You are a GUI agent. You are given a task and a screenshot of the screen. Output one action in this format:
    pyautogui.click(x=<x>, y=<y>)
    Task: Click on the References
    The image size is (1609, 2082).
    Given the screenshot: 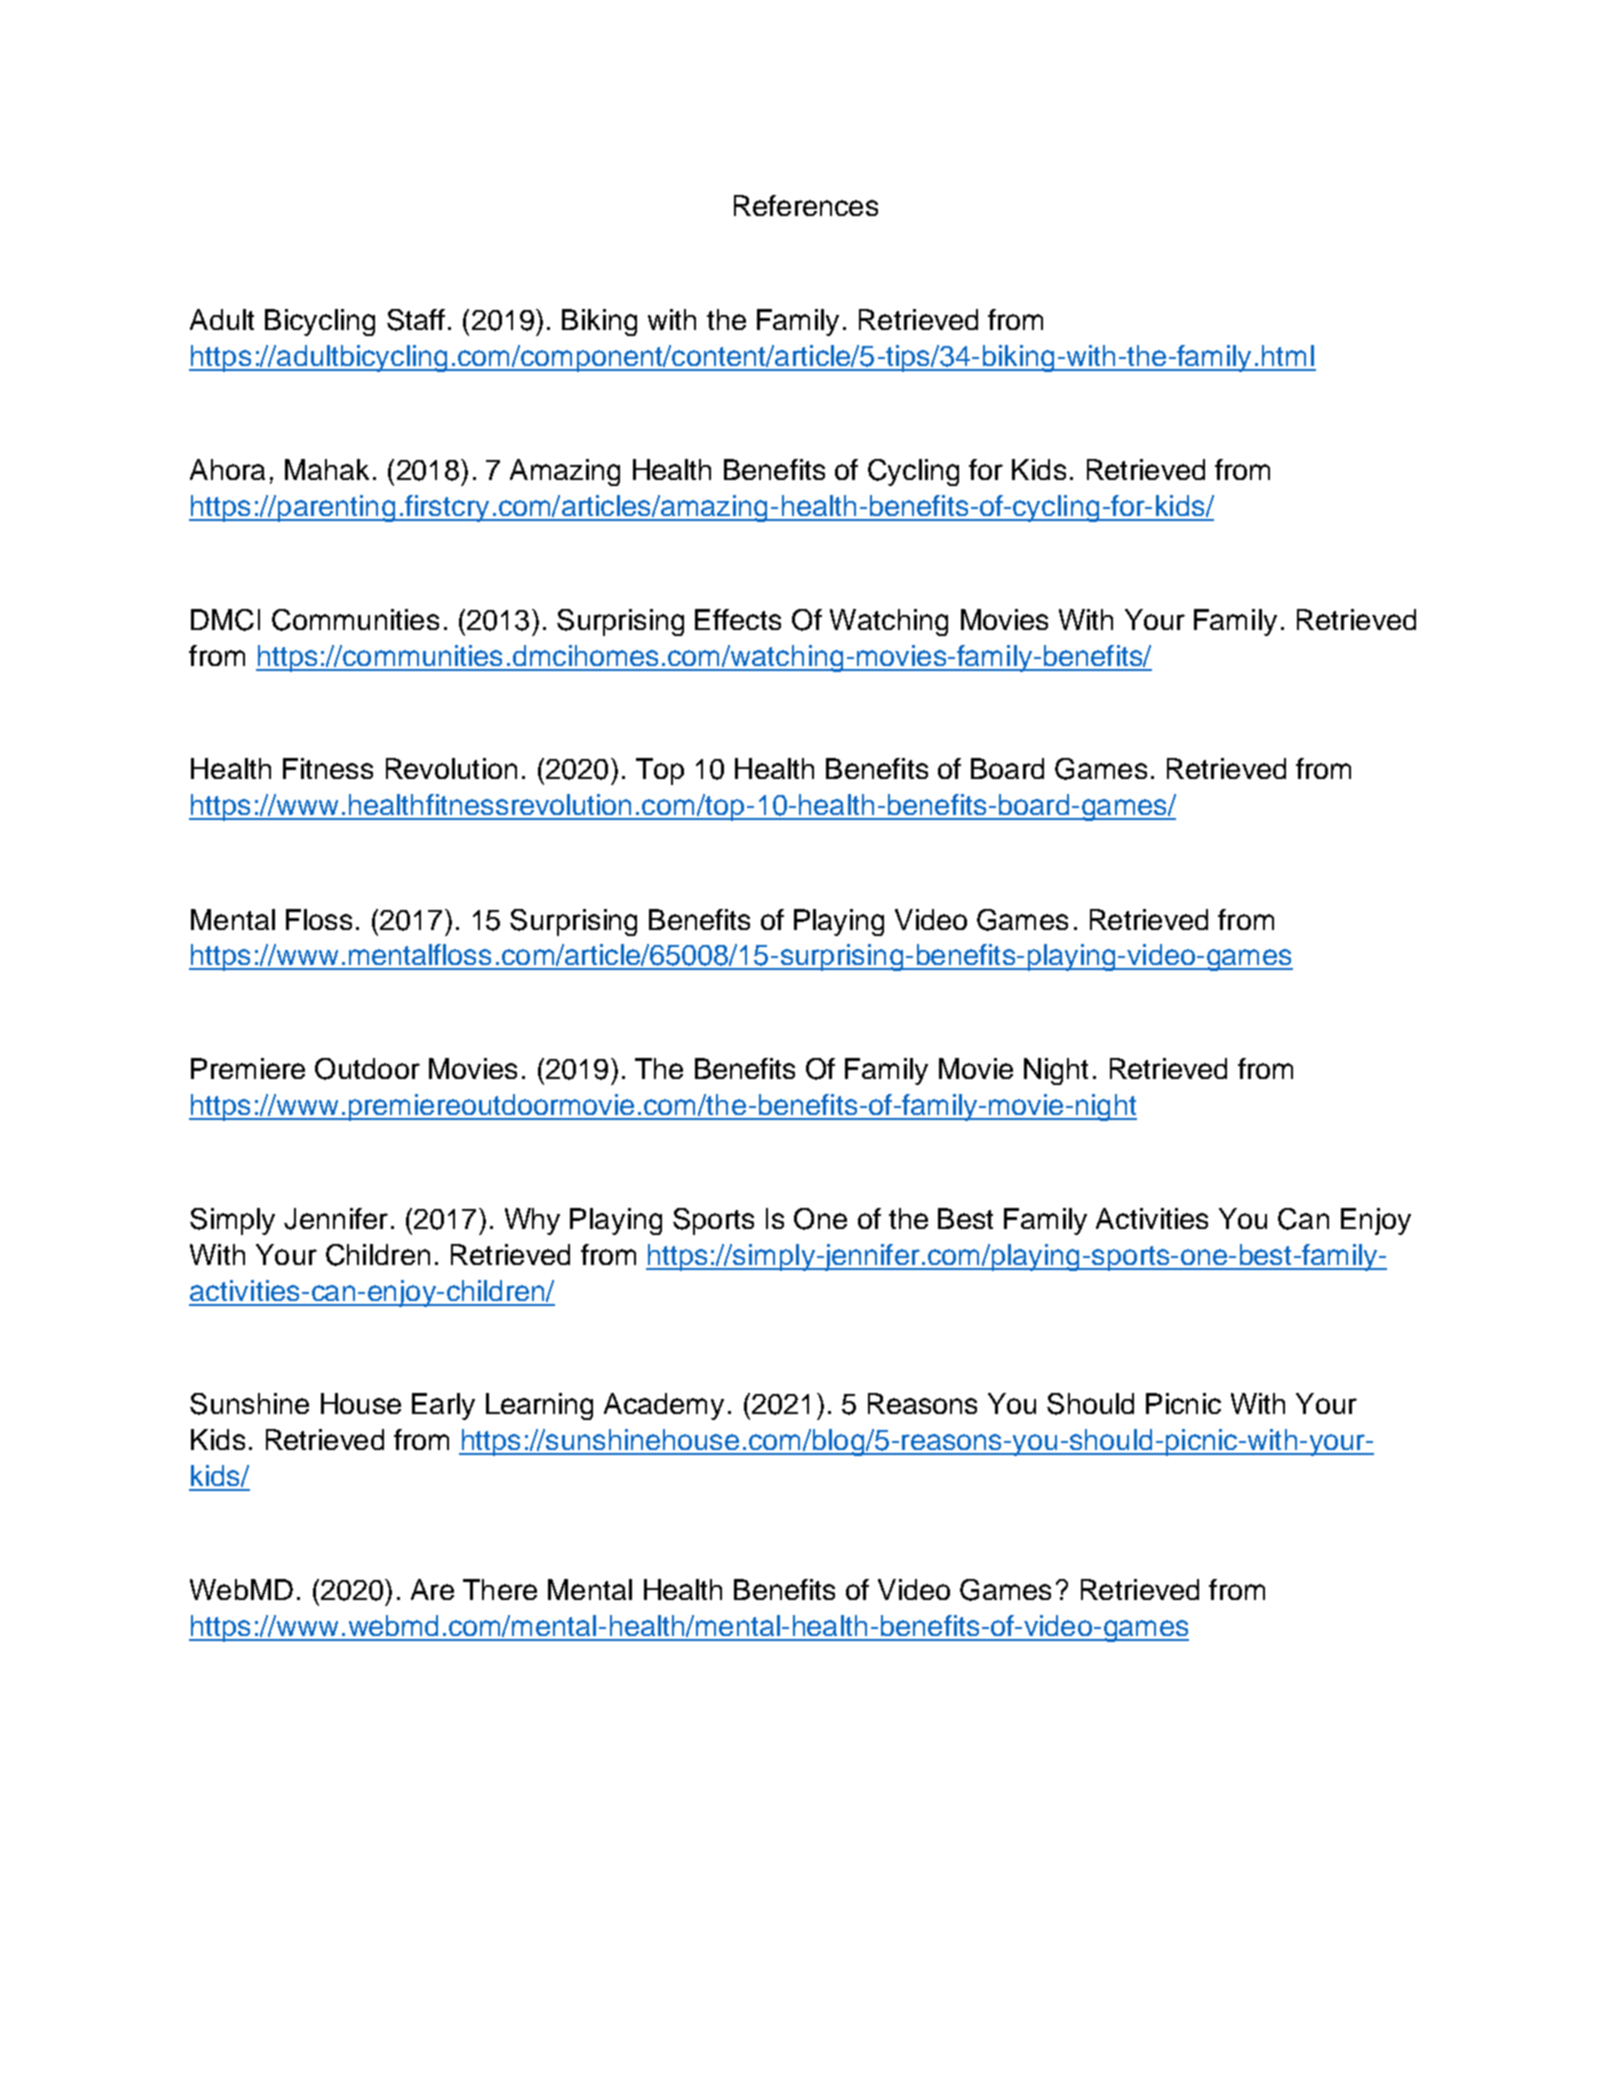 What is the action you would take?
    pyautogui.click(x=806, y=205)
